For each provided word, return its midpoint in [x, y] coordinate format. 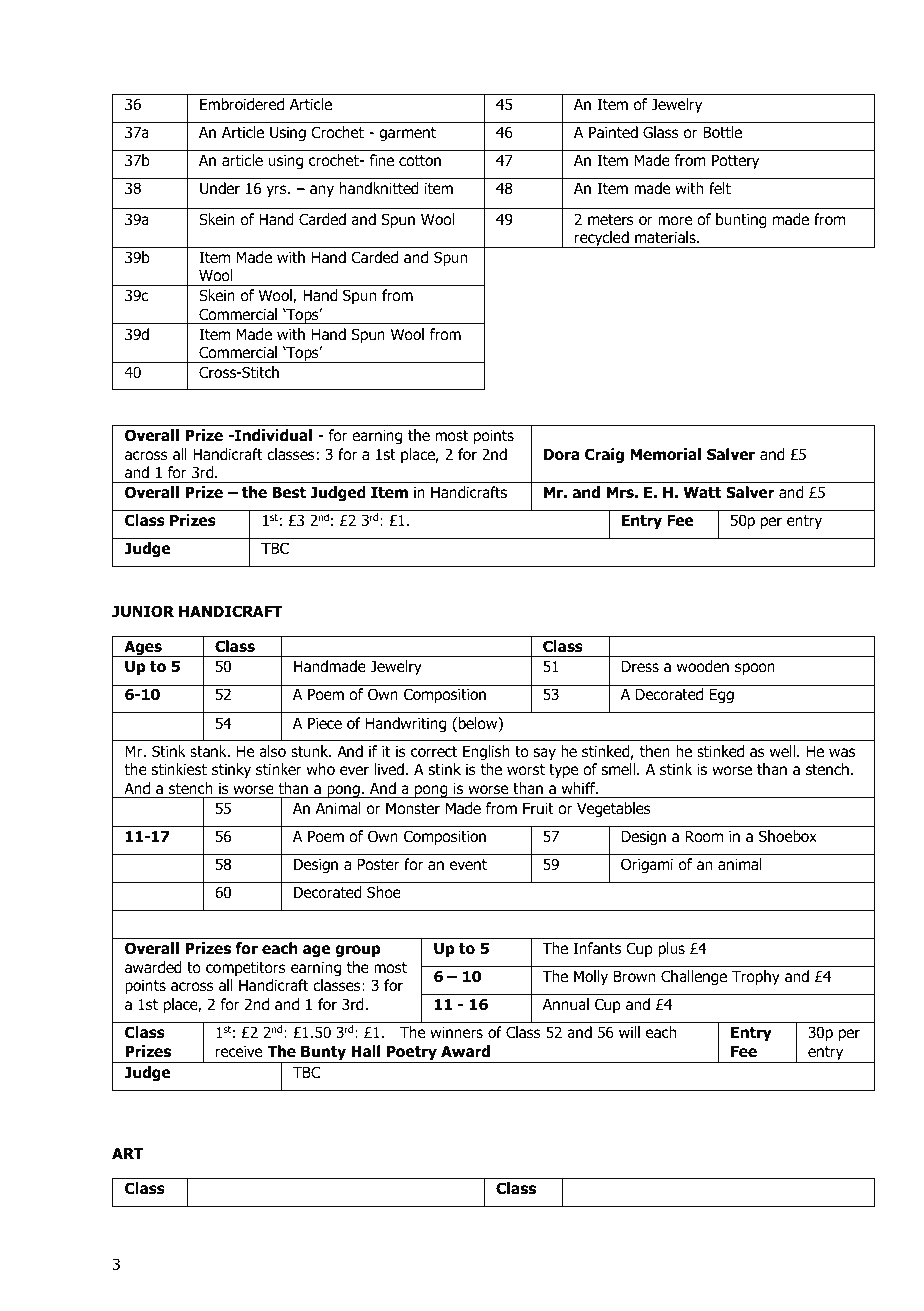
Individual [272, 435]
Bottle [722, 132]
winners [456, 1032]
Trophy [756, 977]
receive [239, 1051]
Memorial [665, 454]
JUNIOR [143, 611]
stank [209, 751]
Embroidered [242, 104]
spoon [755, 669]
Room [704, 836]
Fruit [538, 808]
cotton [420, 161]
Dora [562, 454]
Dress [640, 666]
